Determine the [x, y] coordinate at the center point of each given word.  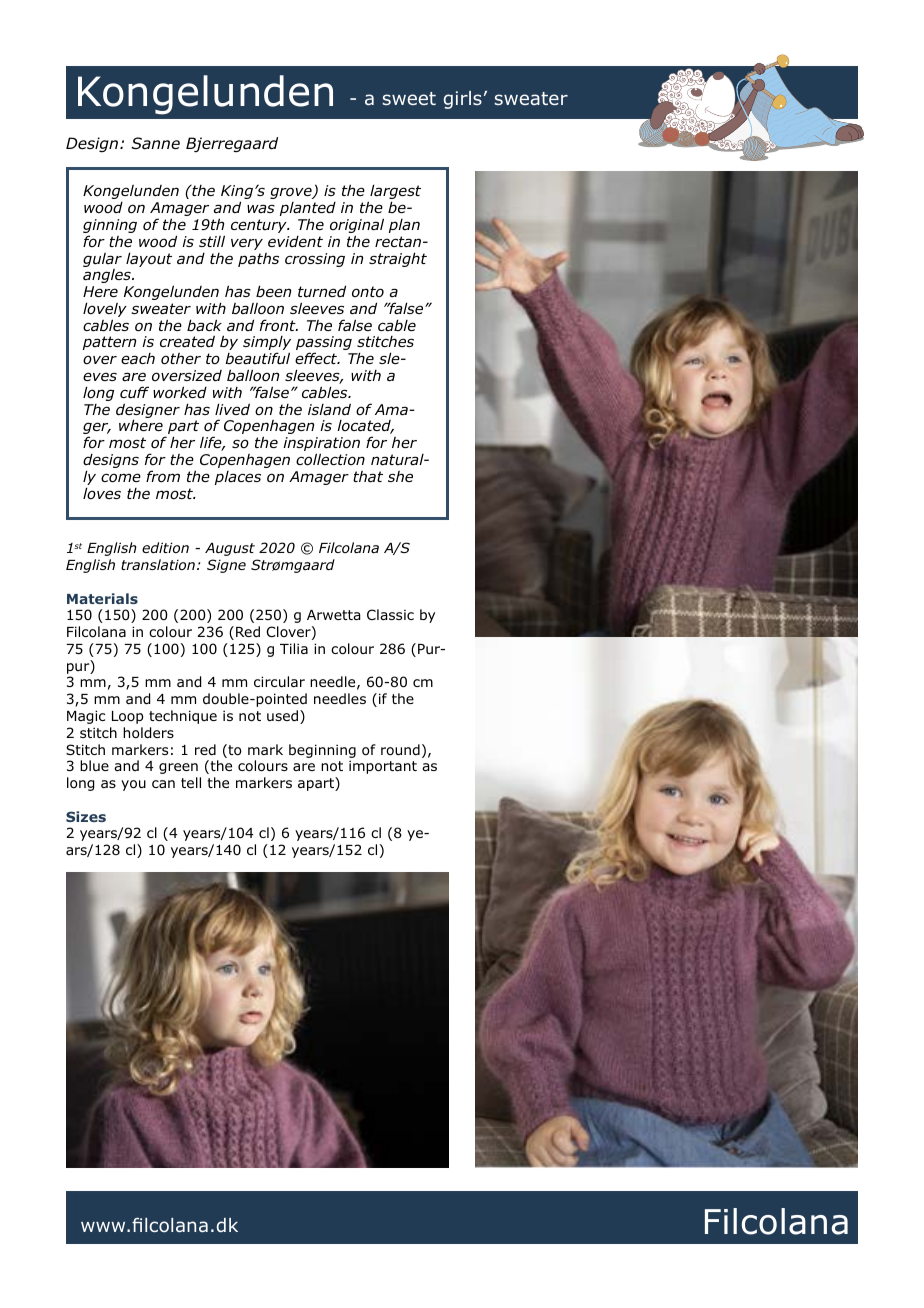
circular [279, 681]
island [329, 409]
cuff [134, 392]
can [163, 784]
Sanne [155, 143]
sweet [409, 98]
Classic [390, 614]
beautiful [257, 358]
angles [108, 276]
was [261, 209]
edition [165, 547]
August [230, 549]
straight [398, 259]
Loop [127, 717]
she [400, 476]
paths [258, 260]
